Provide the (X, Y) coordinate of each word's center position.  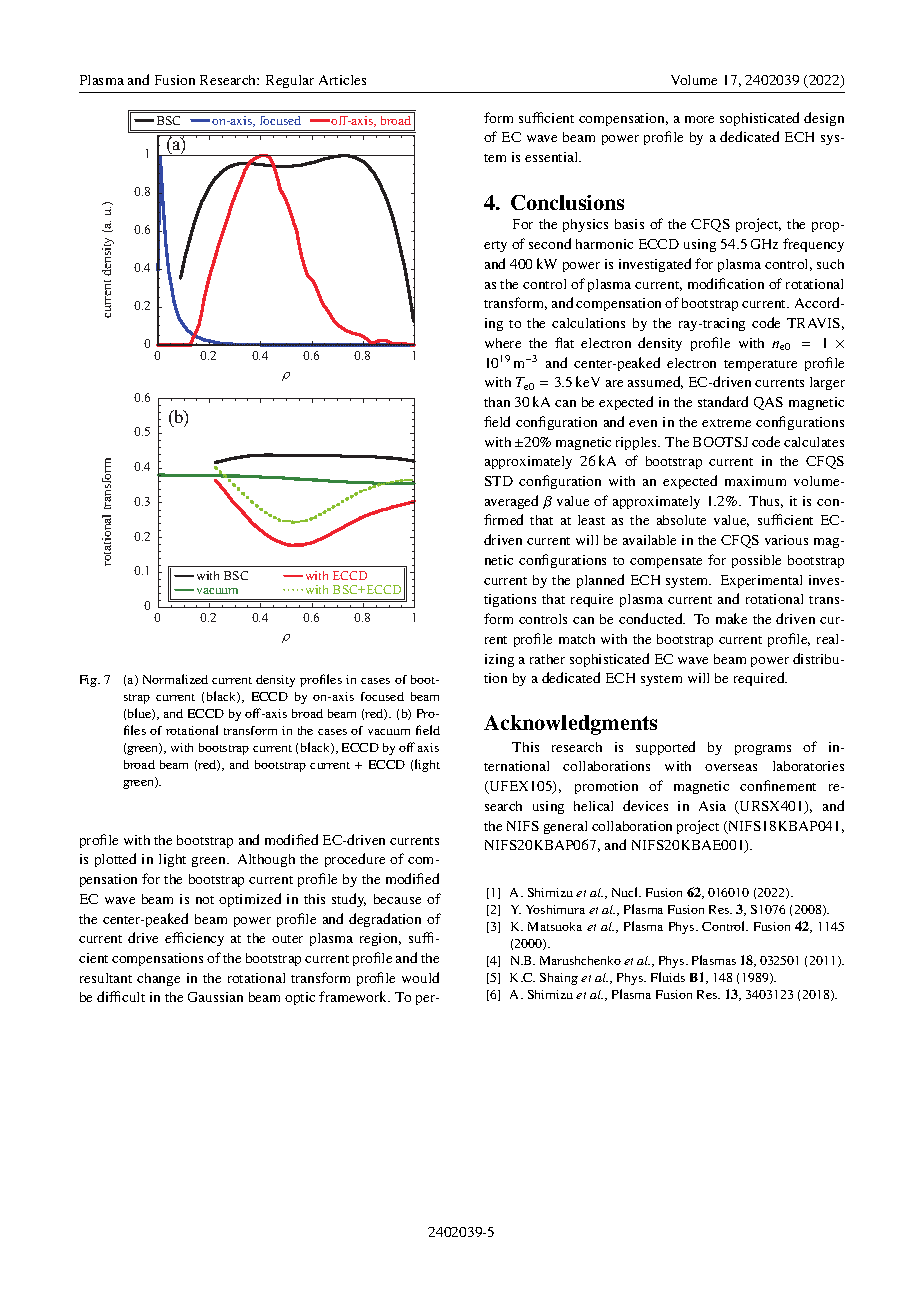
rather (547, 659)
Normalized (175, 679)
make (731, 618)
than (497, 402)
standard (723, 401)
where (503, 343)
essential (553, 157)
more (699, 119)
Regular (290, 81)
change (158, 979)
